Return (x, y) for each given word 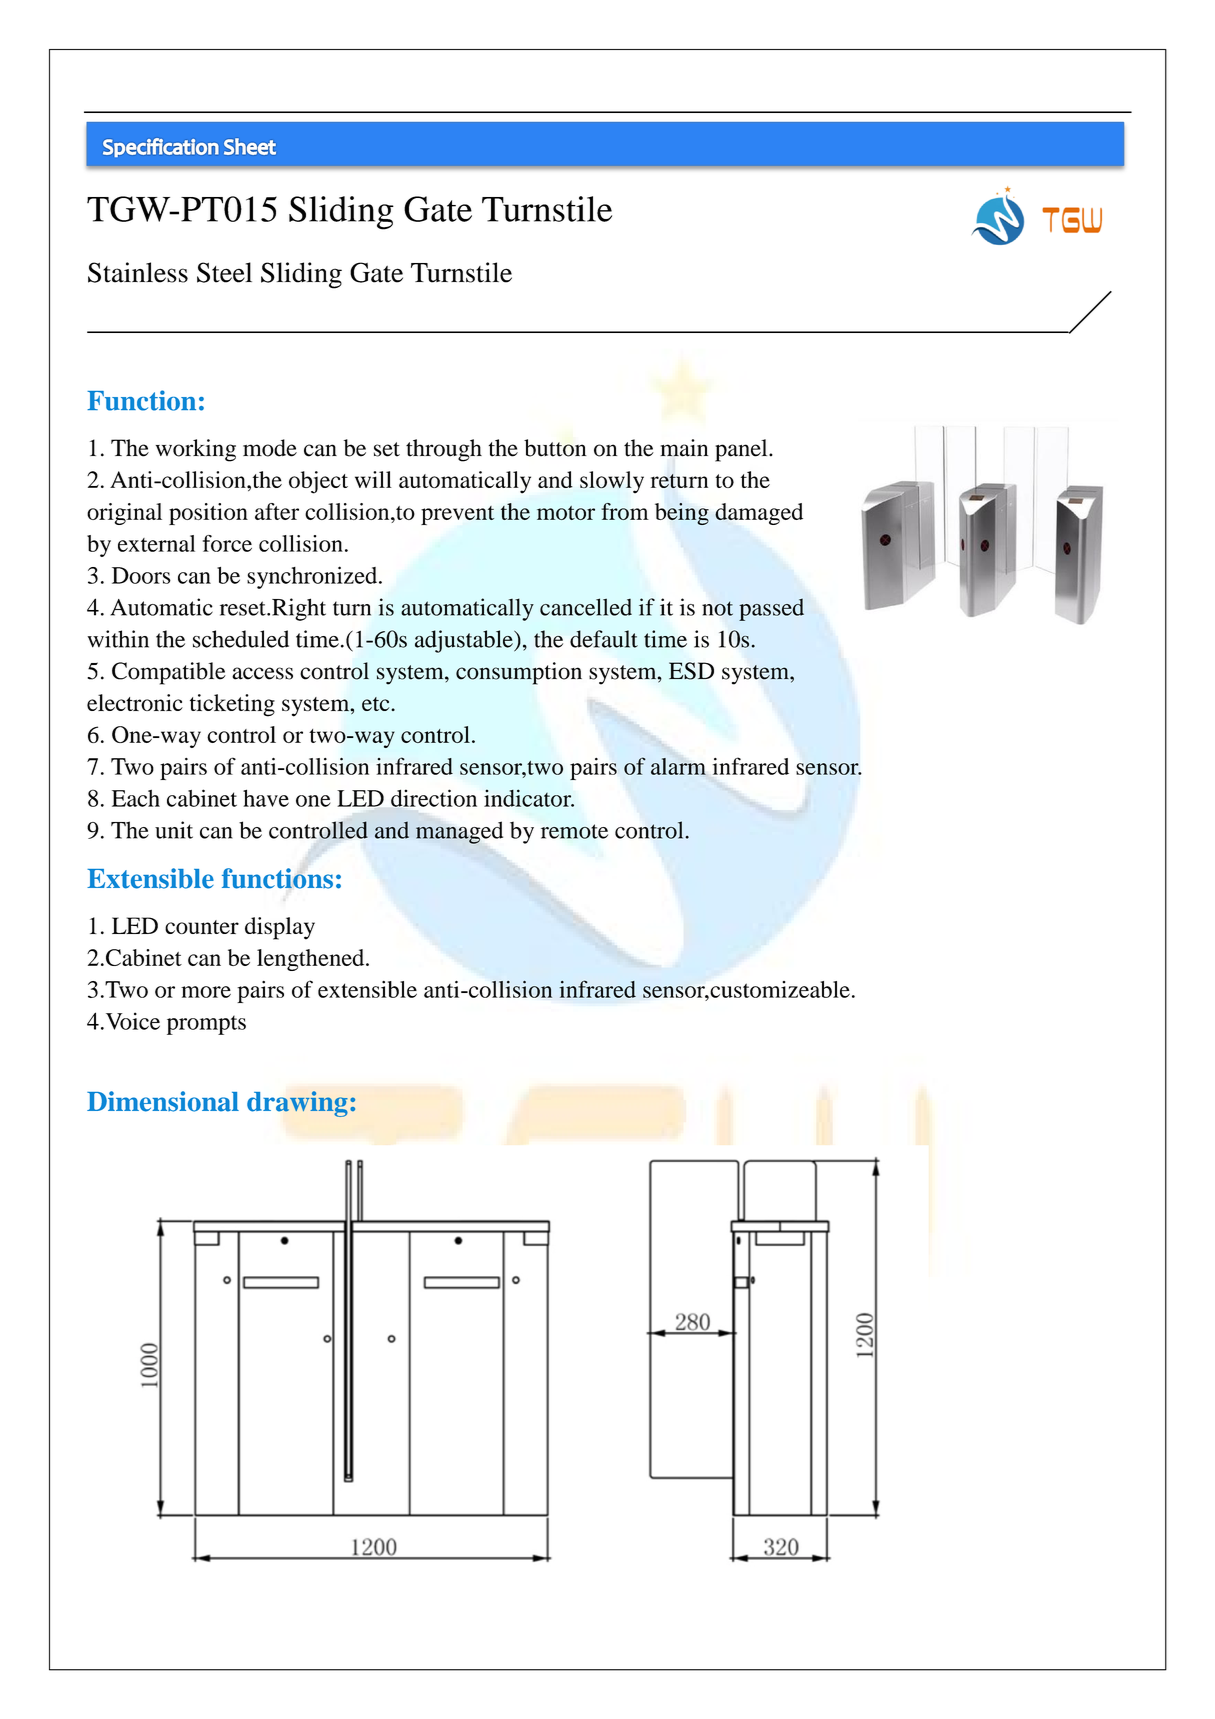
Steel (224, 272)
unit (174, 830)
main (684, 448)
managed (459, 832)
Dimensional (163, 1101)
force (227, 543)
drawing (297, 1104)
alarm (678, 766)
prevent (458, 515)
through (444, 450)
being (682, 514)
